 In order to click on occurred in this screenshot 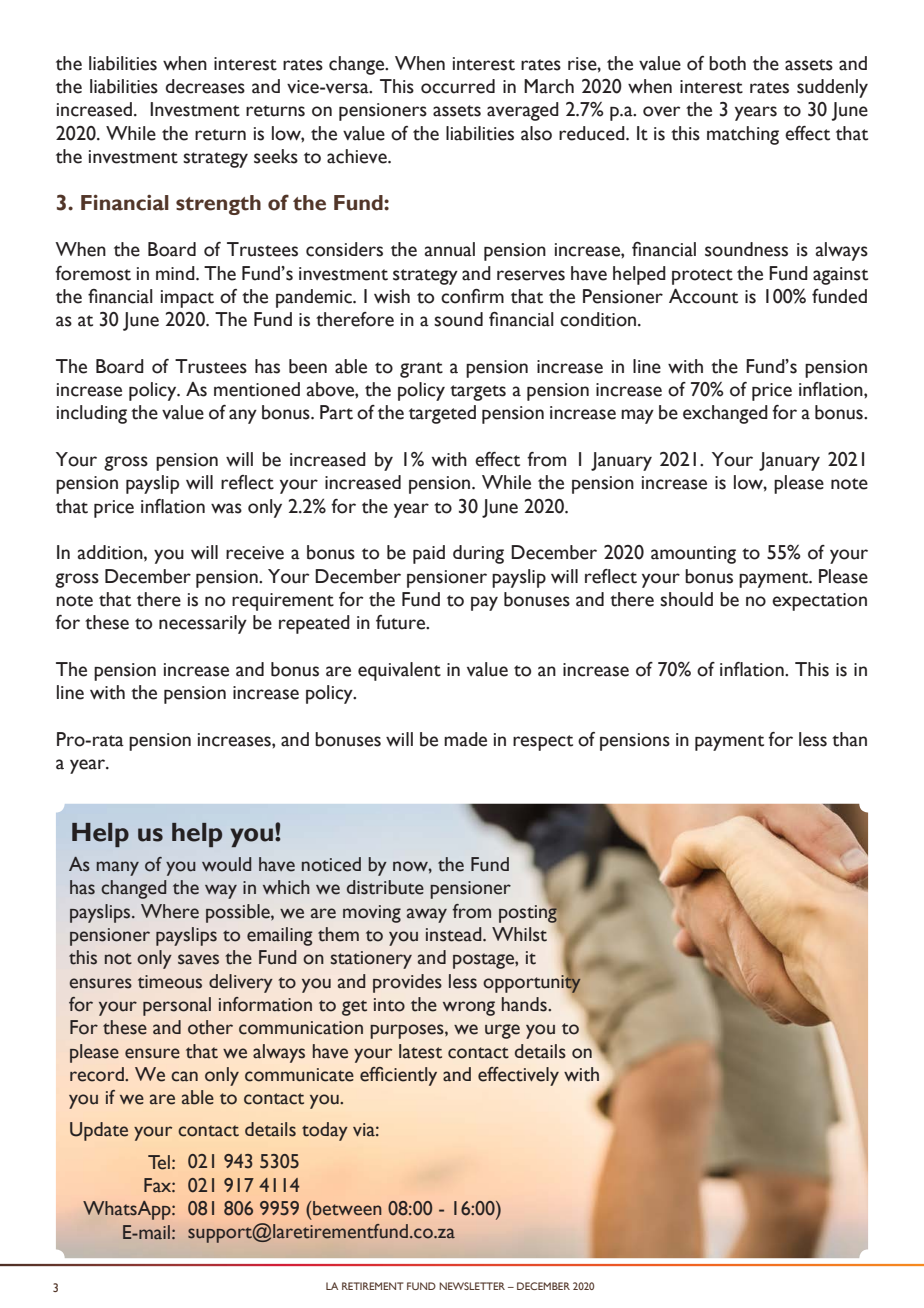, I will do `click(458, 86)`.
